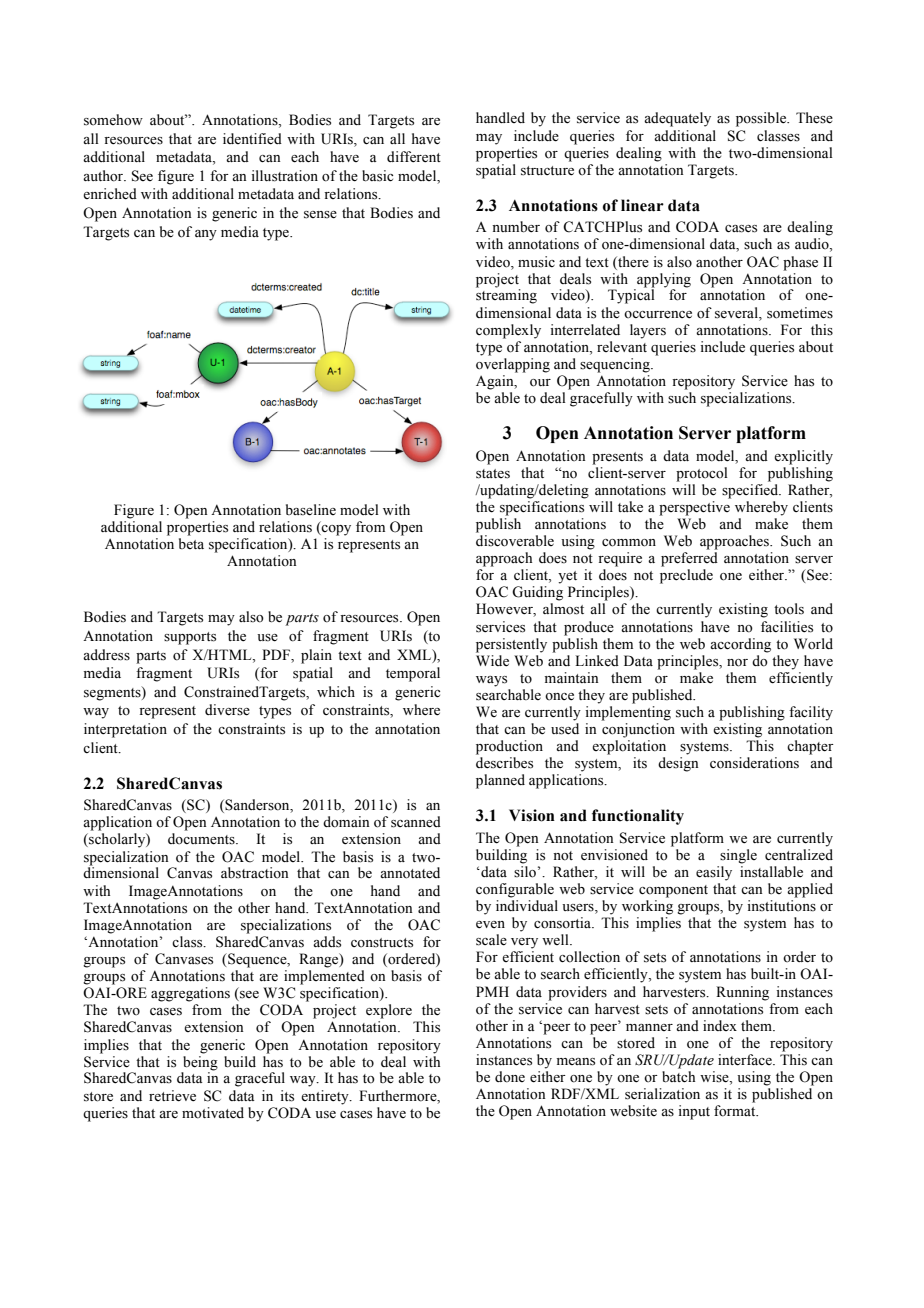 The height and width of the screenshot is (1308, 924). I want to click on wise, so click(715, 1078).
